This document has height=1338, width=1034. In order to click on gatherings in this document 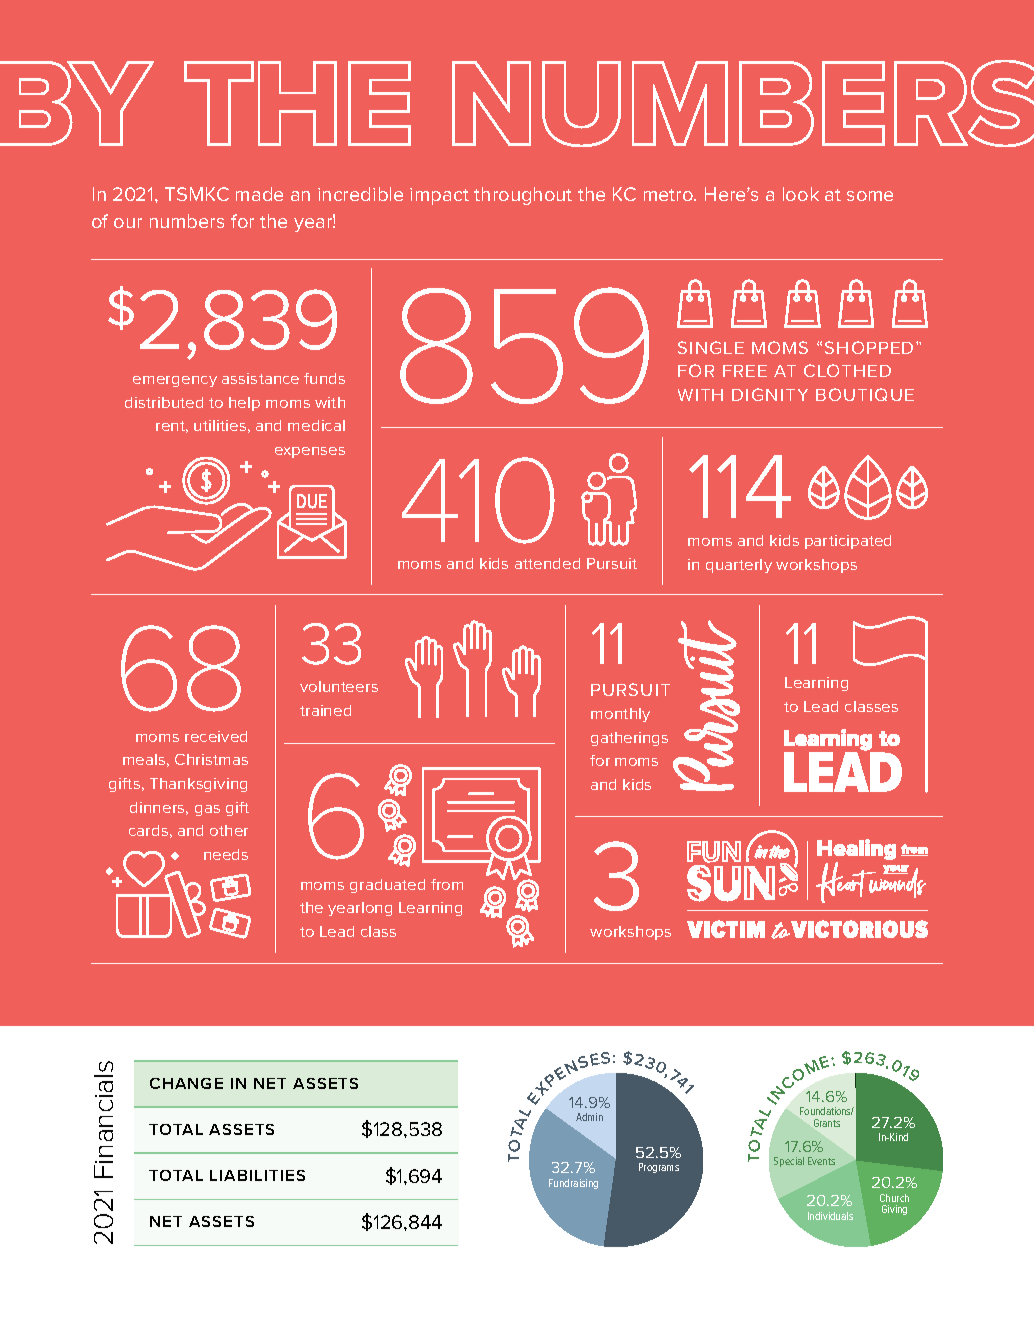, I will do `click(629, 739)`.
